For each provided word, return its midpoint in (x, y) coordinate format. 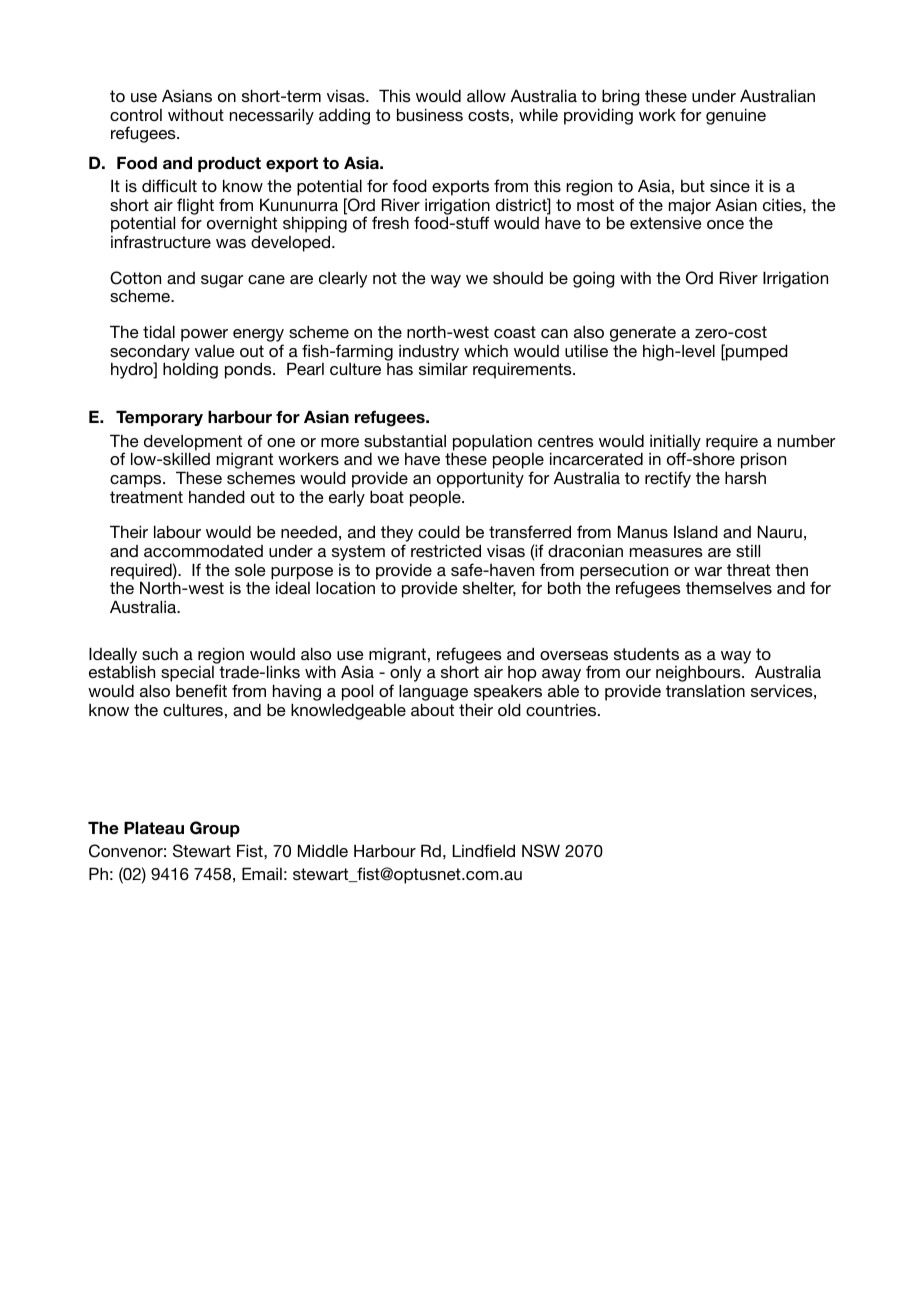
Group (215, 829)
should (518, 278)
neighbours (699, 675)
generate (643, 335)
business (430, 114)
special (187, 674)
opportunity (480, 480)
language (433, 692)
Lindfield (484, 850)
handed (217, 496)
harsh (745, 477)
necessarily (272, 116)
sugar (222, 281)
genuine (736, 116)
